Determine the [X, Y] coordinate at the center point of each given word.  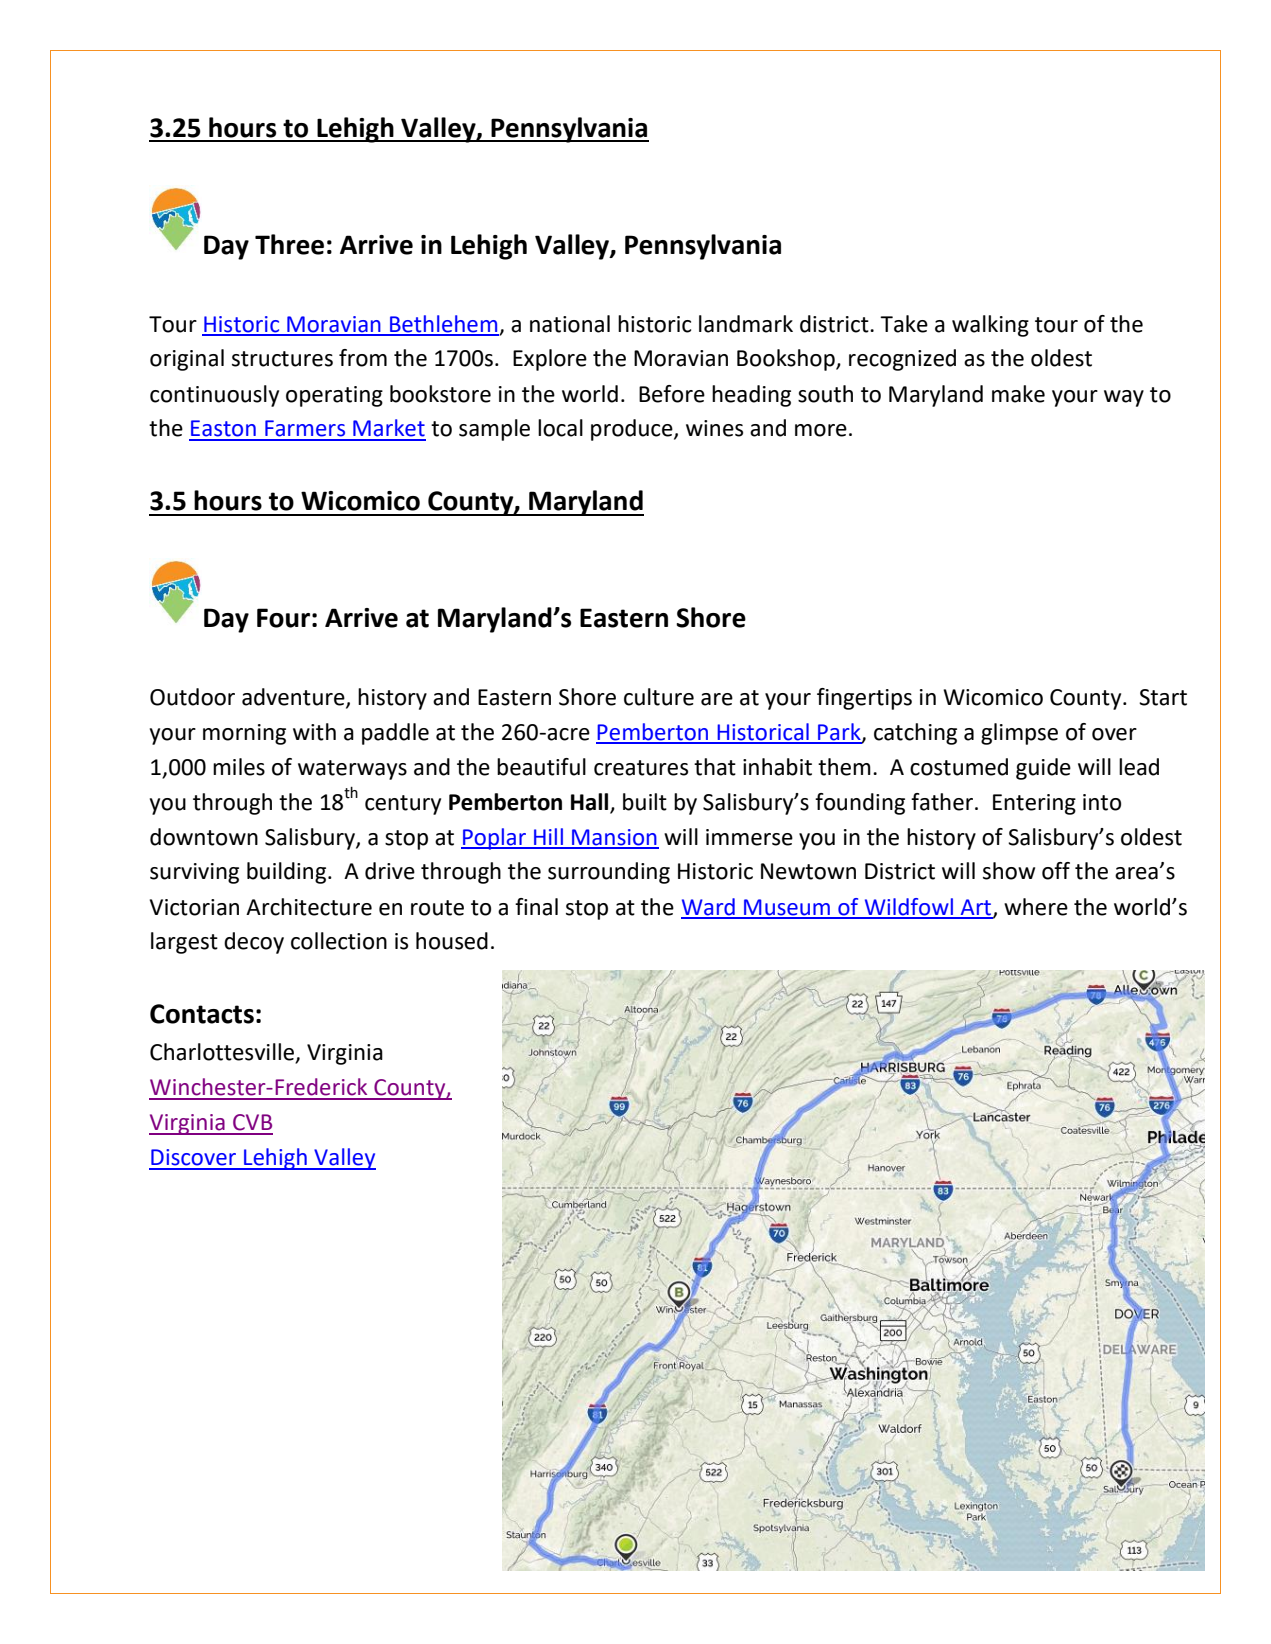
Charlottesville [223, 1053]
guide [1043, 769]
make [1018, 394]
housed [452, 941]
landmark [746, 324]
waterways [352, 770]
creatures [641, 768]
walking [990, 326]
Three [289, 244]
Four [283, 618]
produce [633, 430]
